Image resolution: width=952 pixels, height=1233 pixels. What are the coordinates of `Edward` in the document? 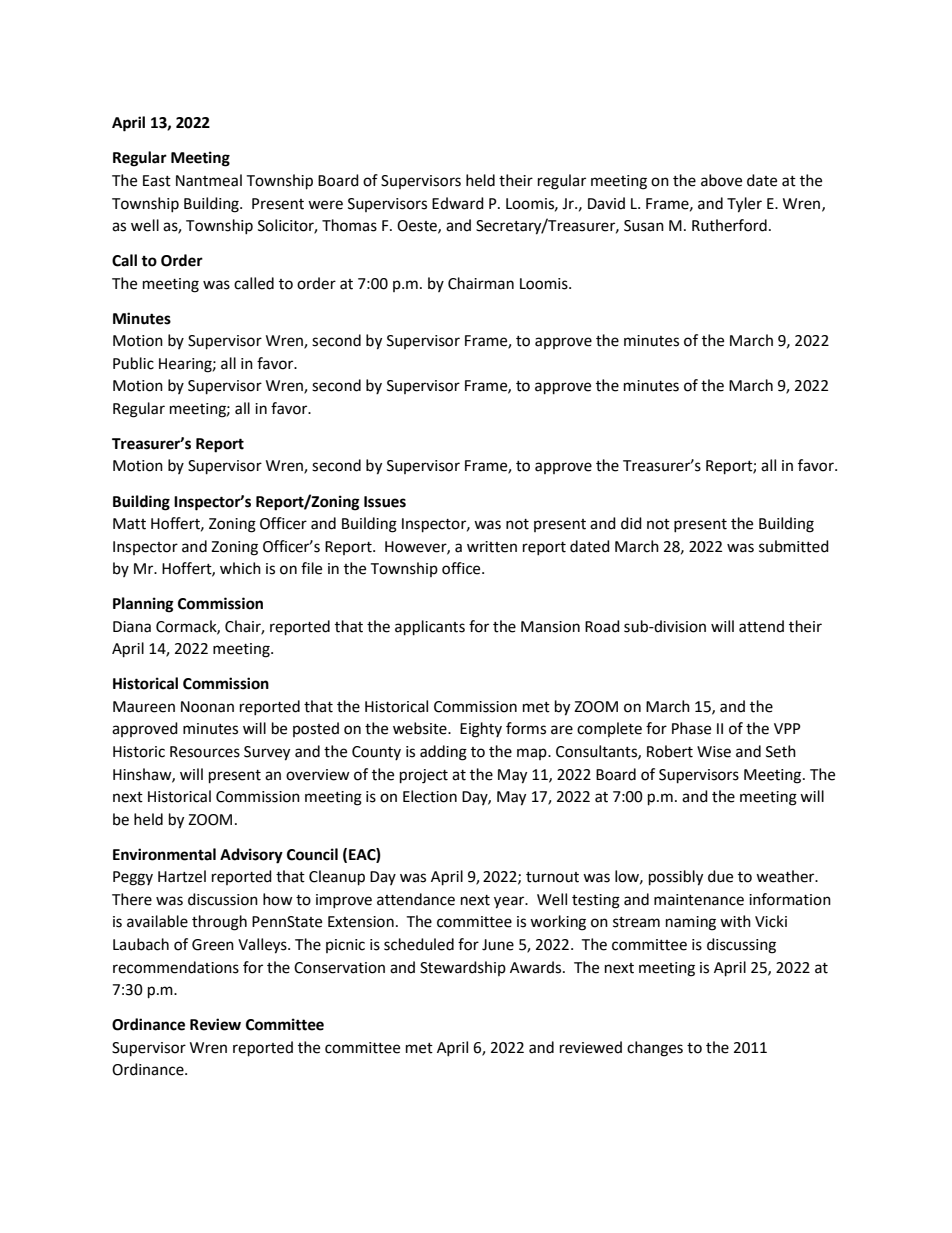 It's located at (458, 203).
